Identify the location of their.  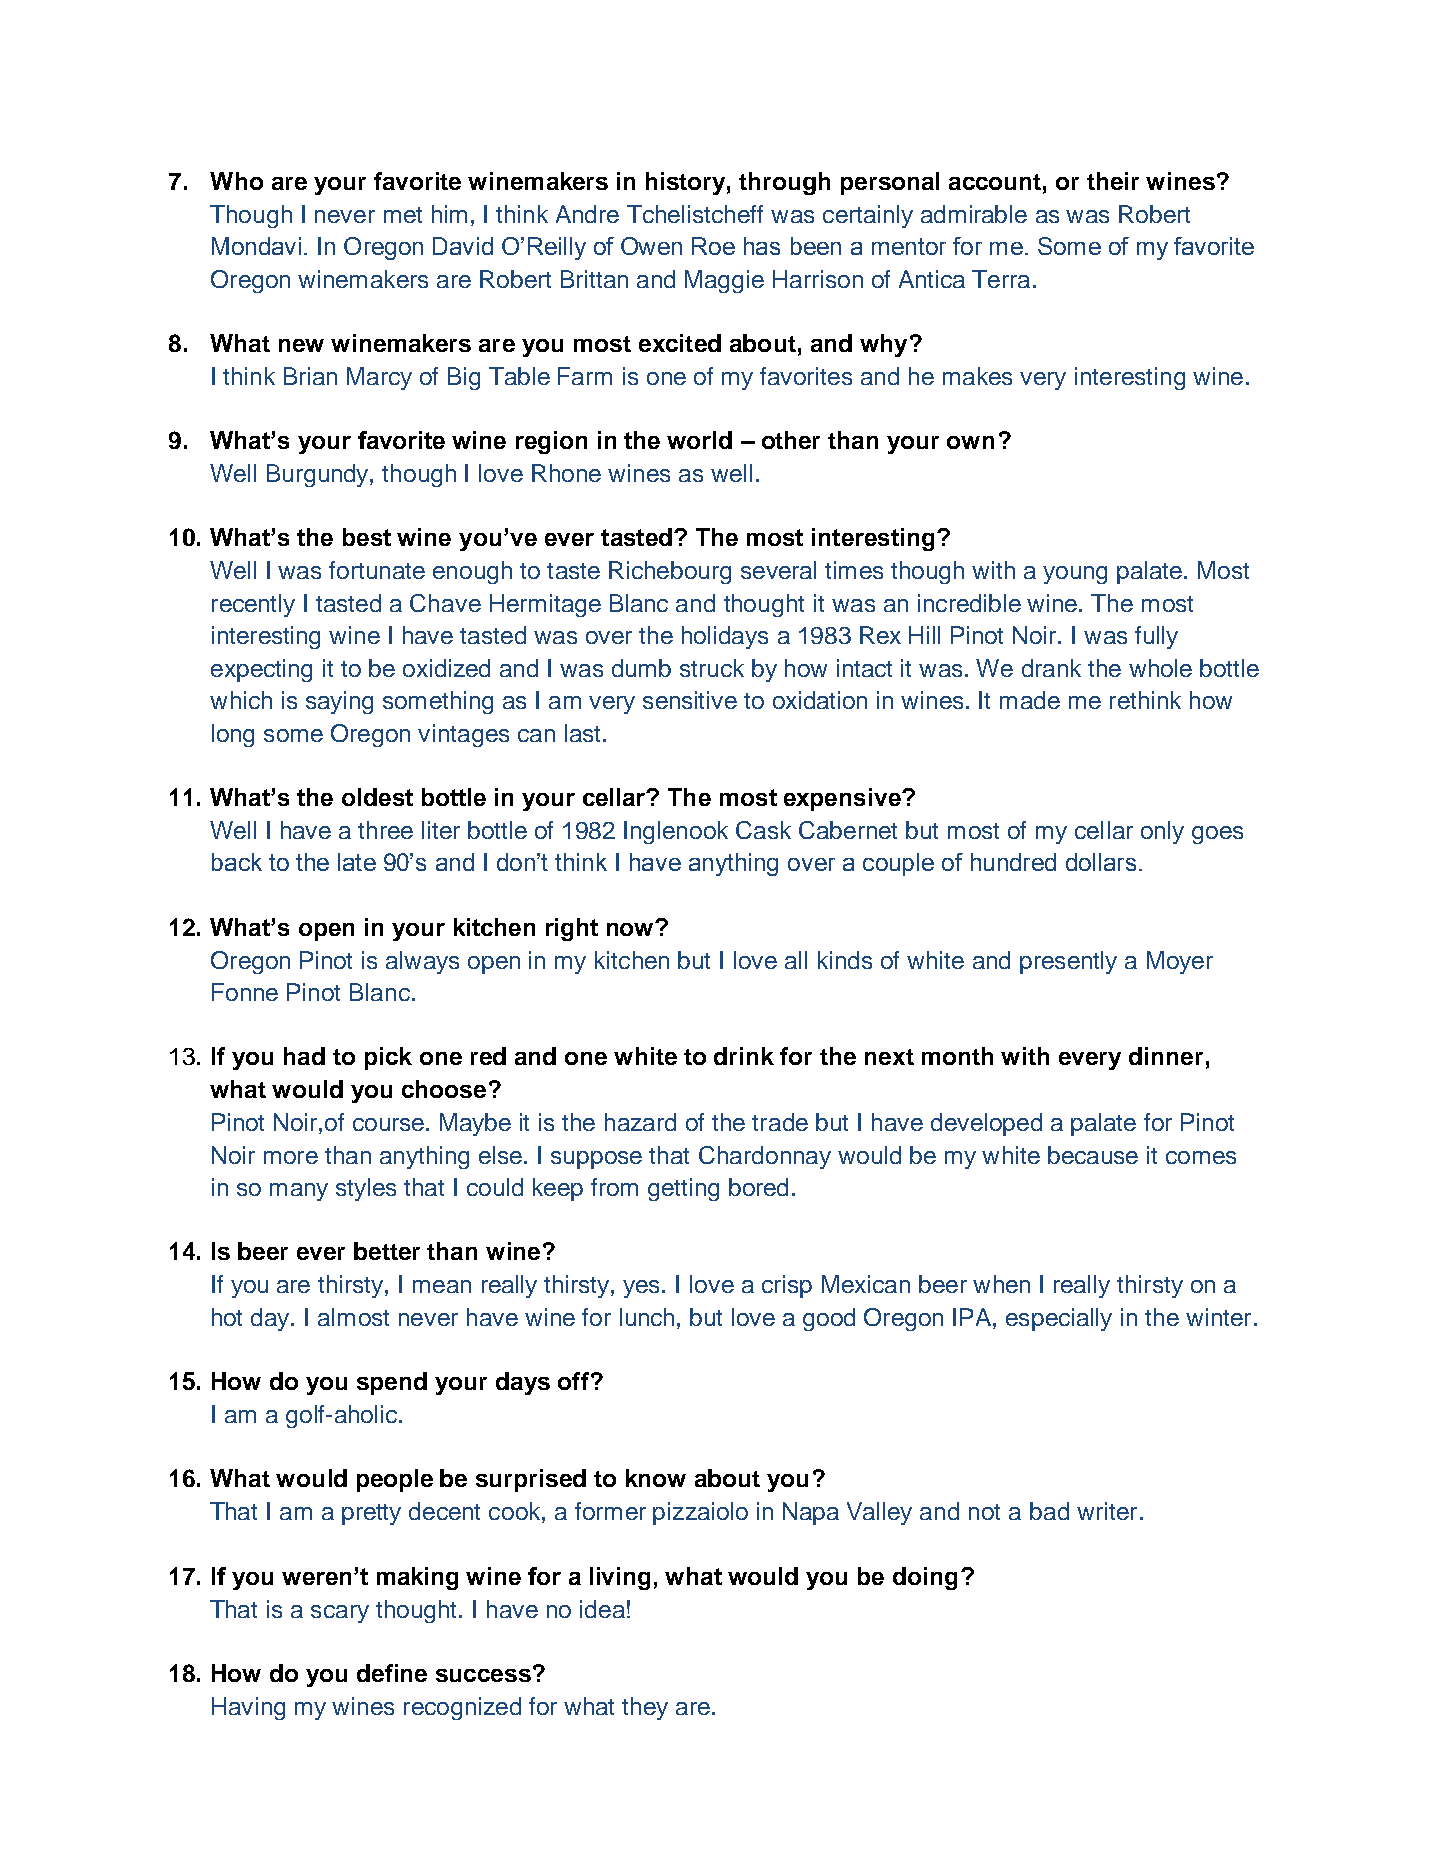
(1113, 181).
